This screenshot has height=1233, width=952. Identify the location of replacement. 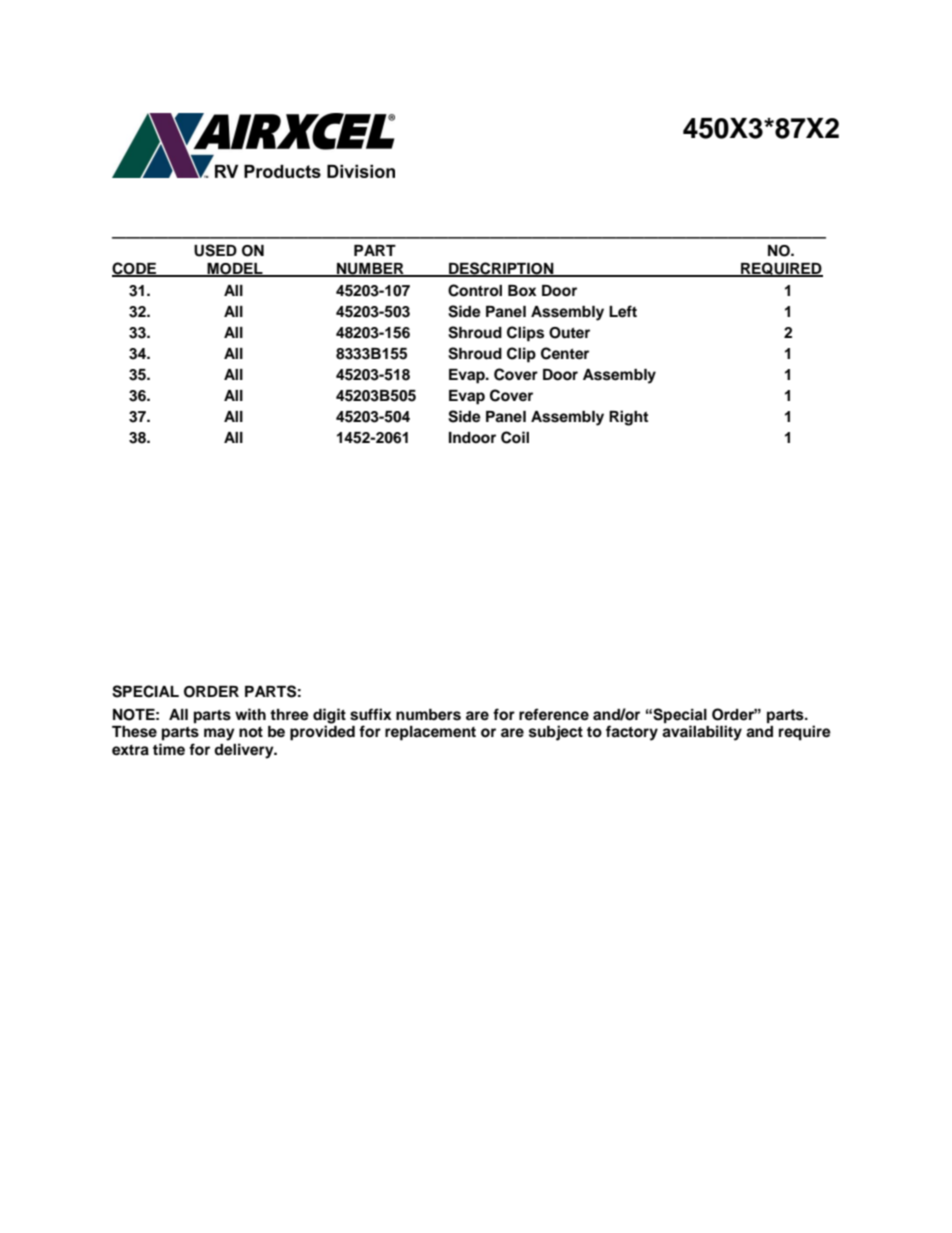
(430, 733).
